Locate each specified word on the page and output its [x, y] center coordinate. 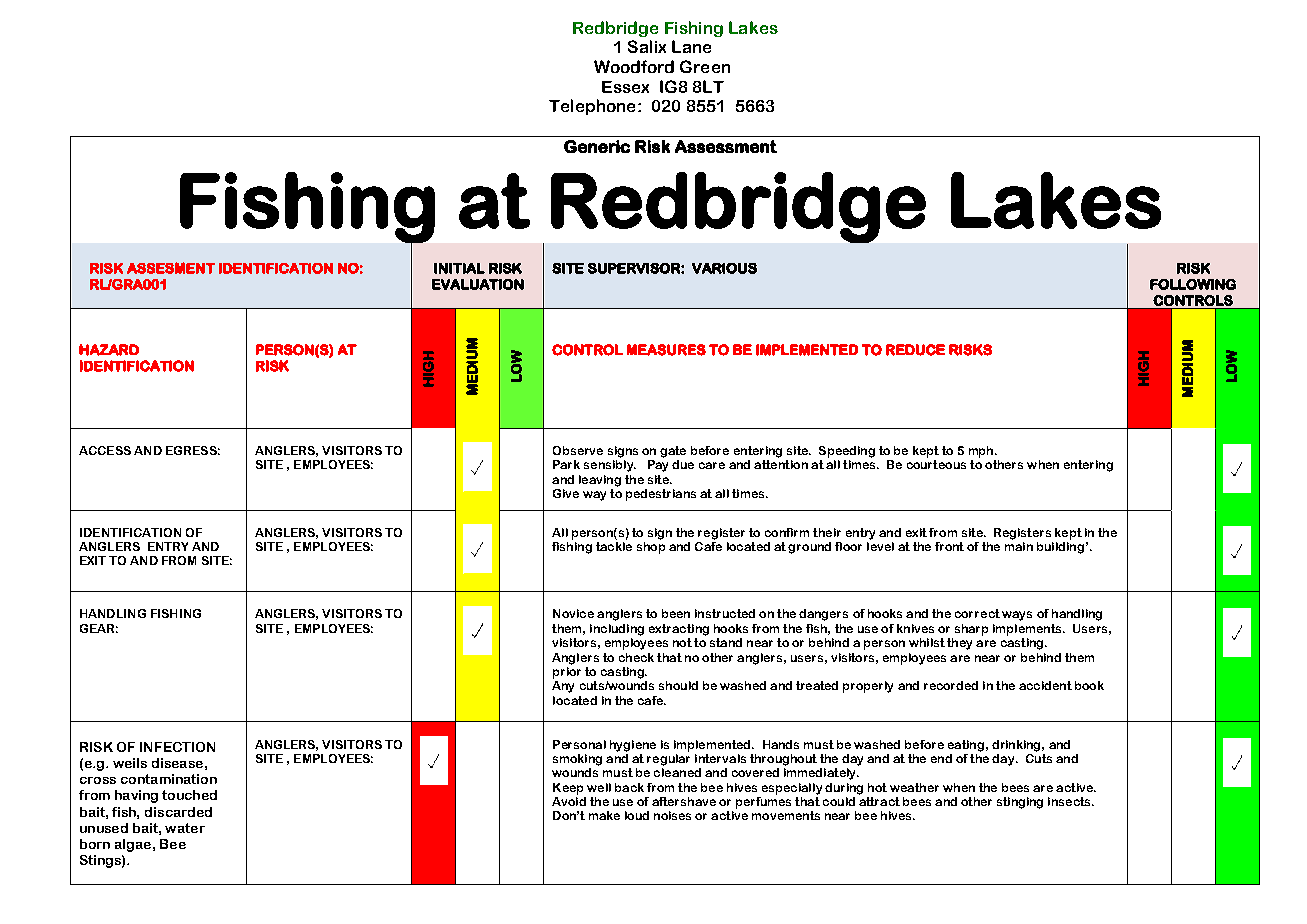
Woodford [634, 66]
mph [981, 452]
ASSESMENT [171, 268]
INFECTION [177, 747]
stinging [1020, 803]
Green [705, 66]
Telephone [592, 107]
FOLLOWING [1193, 284]
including [617, 630]
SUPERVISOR [635, 268]
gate [673, 452]
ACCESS [105, 450]
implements [1028, 630]
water [185, 828]
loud [637, 815]
